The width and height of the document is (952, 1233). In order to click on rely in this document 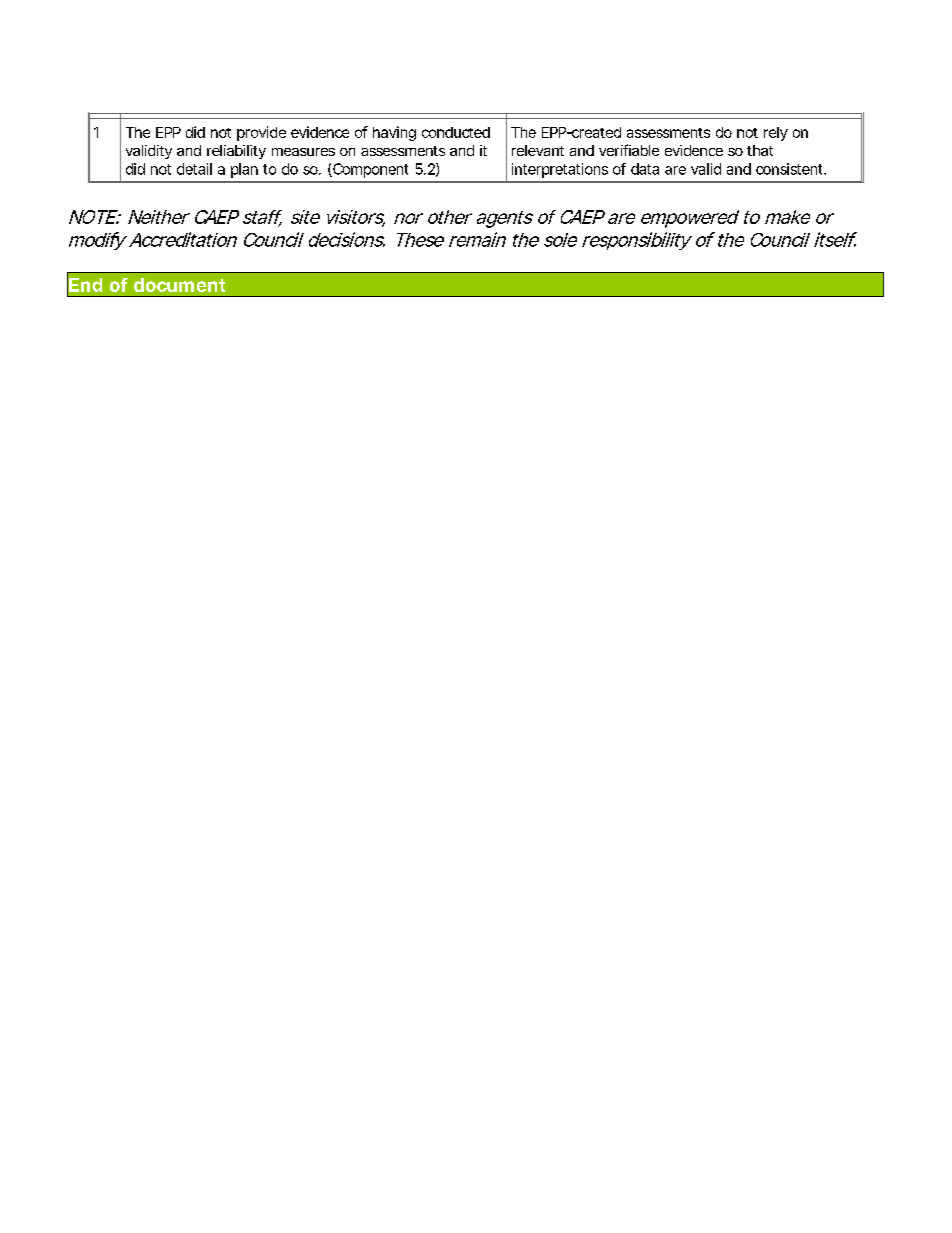, I will do `click(776, 134)`.
